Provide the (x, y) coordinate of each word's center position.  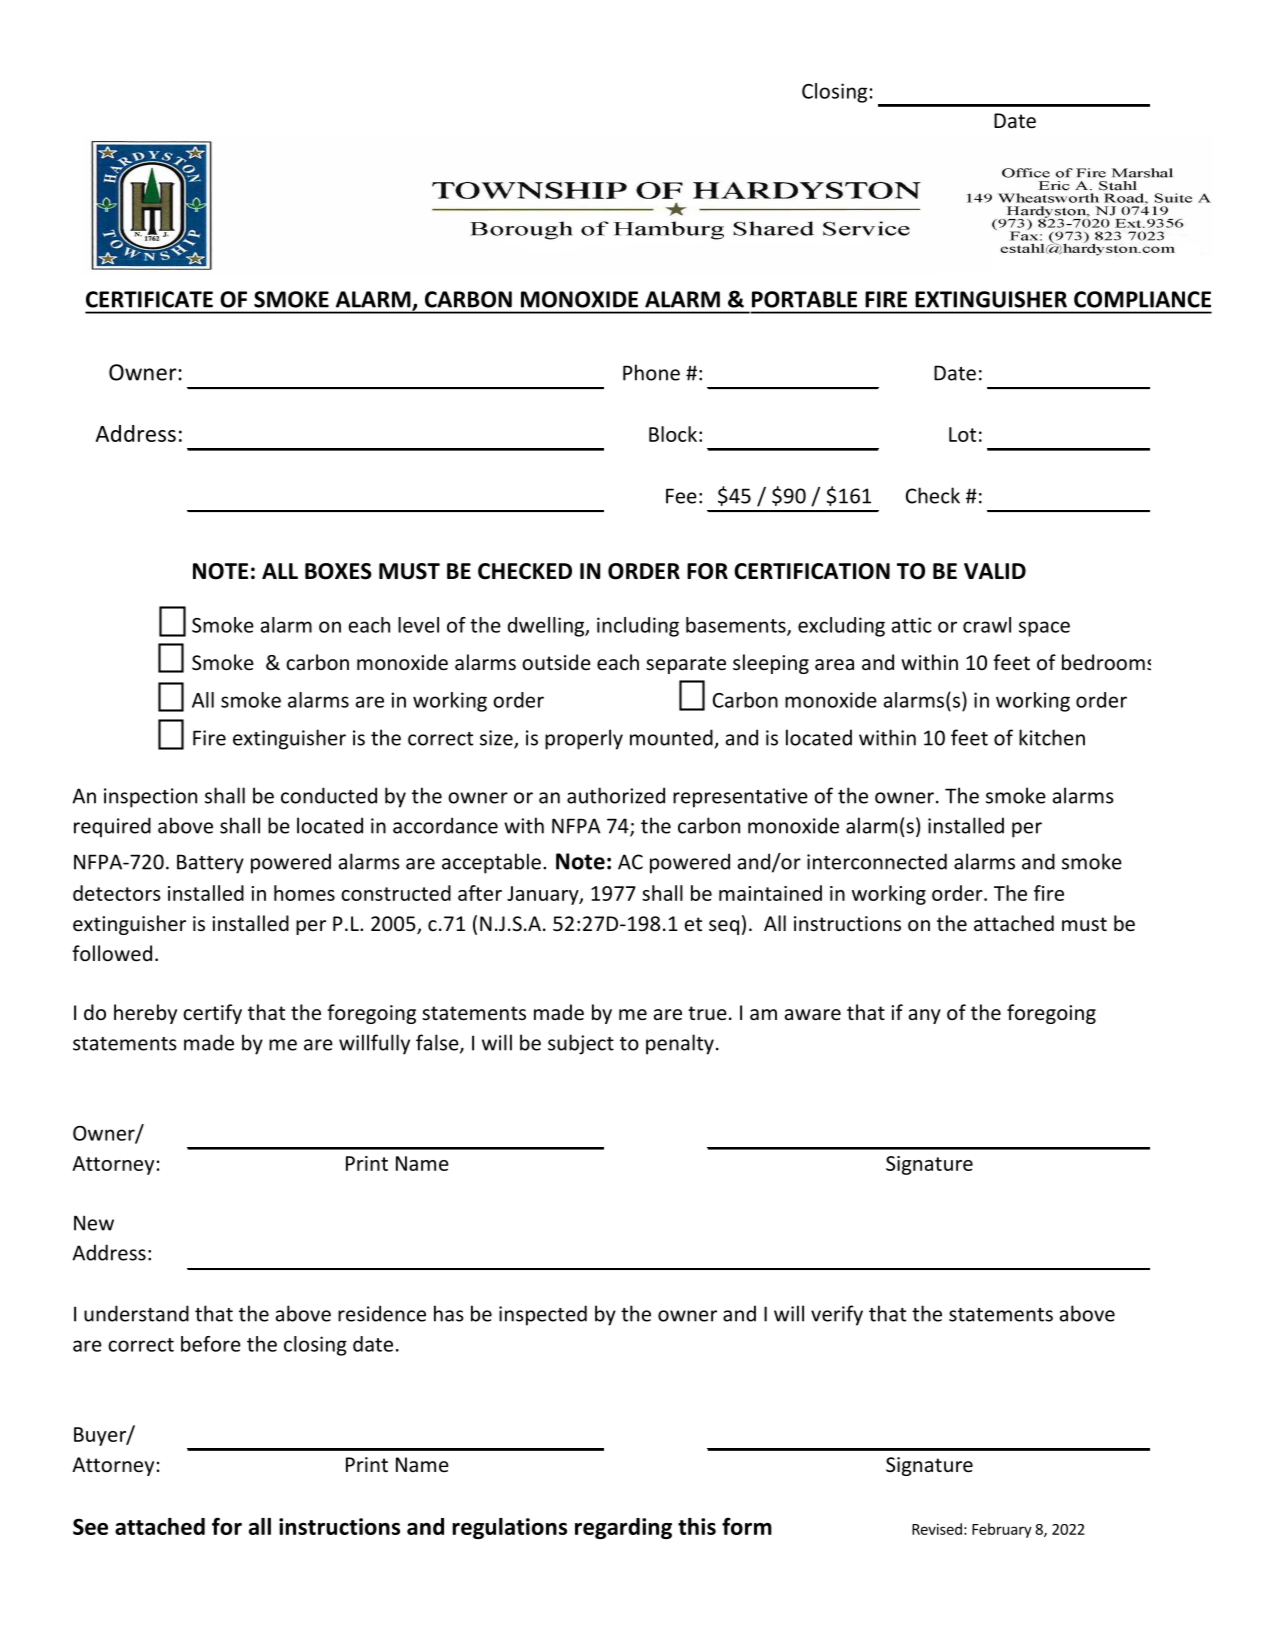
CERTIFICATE (149, 299)
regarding (623, 1528)
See (90, 1526)
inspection (150, 798)
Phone (651, 372)
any (925, 1016)
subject (581, 1044)
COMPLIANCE (1142, 299)
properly (584, 739)
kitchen (1052, 737)
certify (212, 1014)
